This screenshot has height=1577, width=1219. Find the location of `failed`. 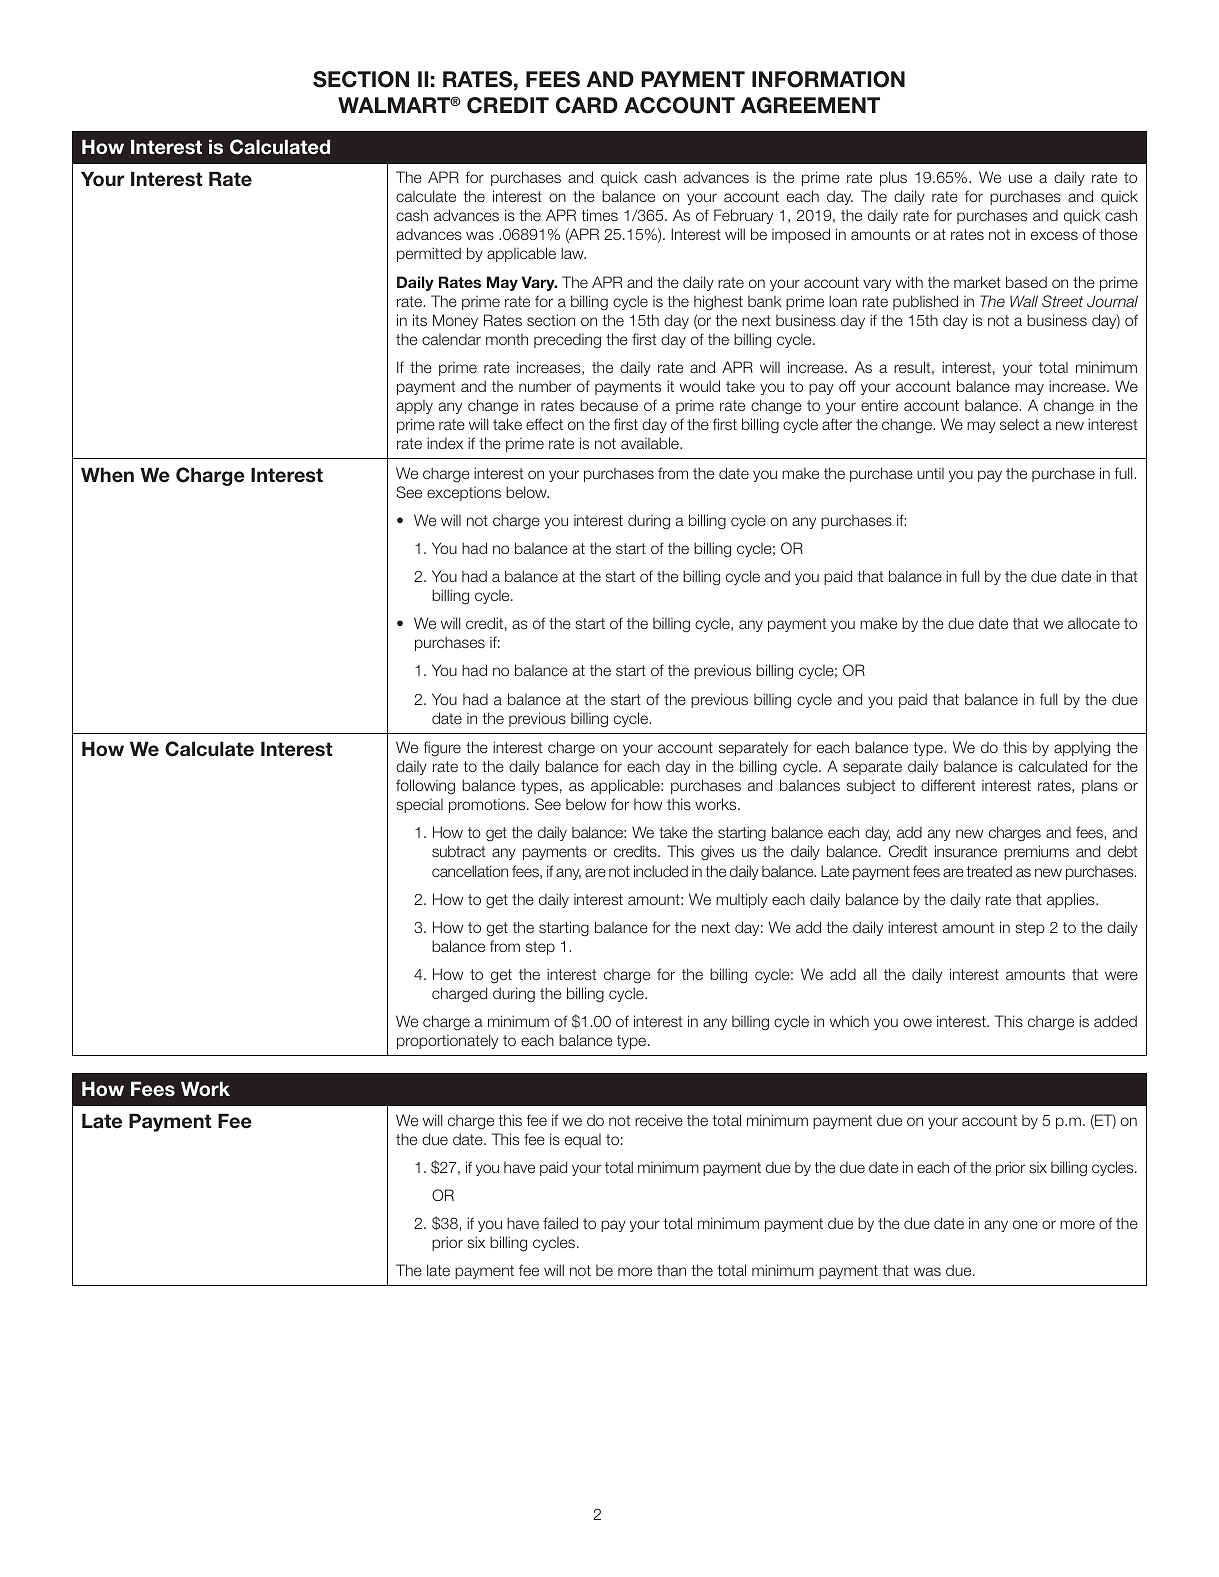

failed is located at coordinates (560, 1223).
